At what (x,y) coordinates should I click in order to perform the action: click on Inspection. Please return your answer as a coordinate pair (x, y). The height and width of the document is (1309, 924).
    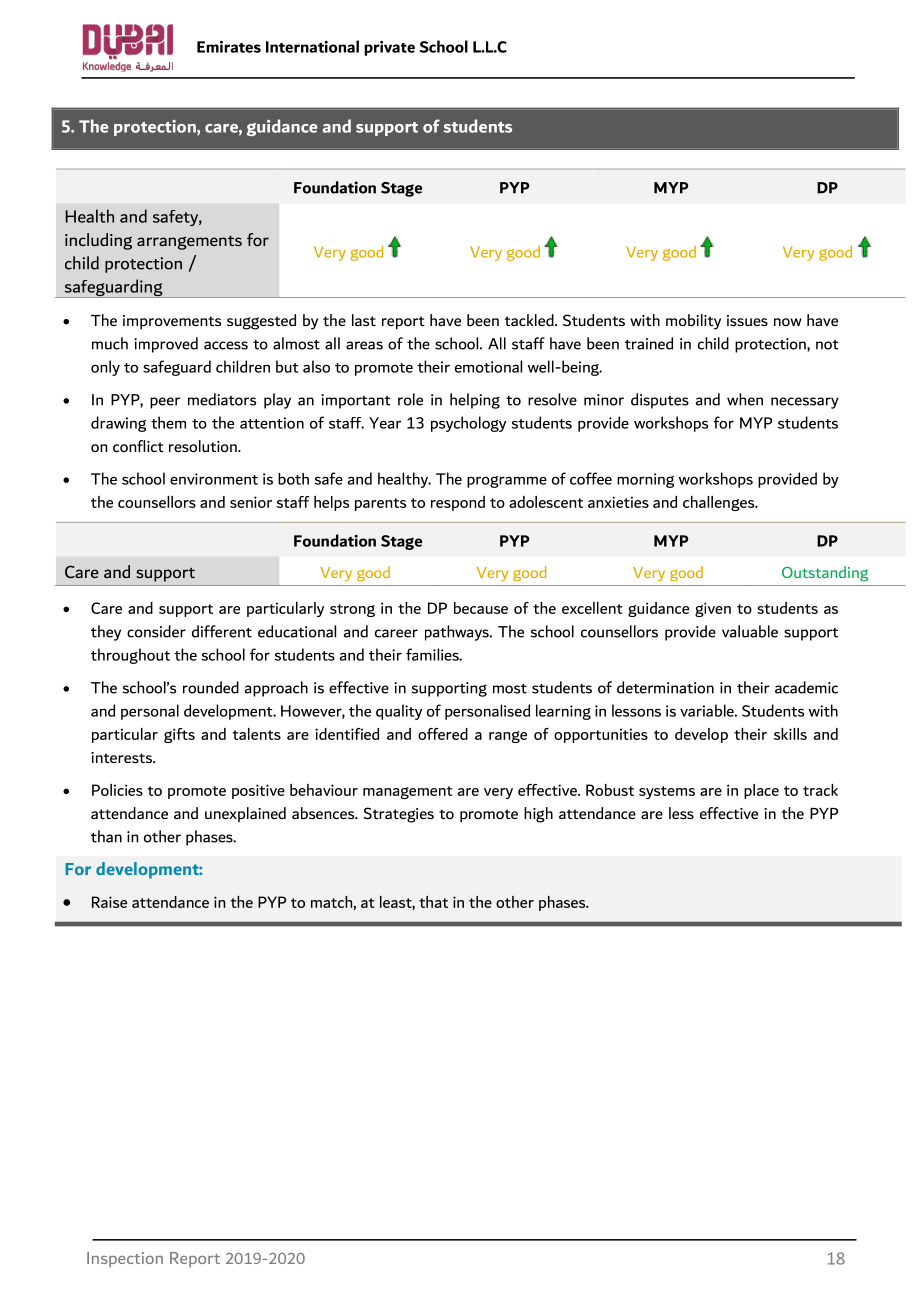
    Looking at the image, I should click on (125, 1260).
